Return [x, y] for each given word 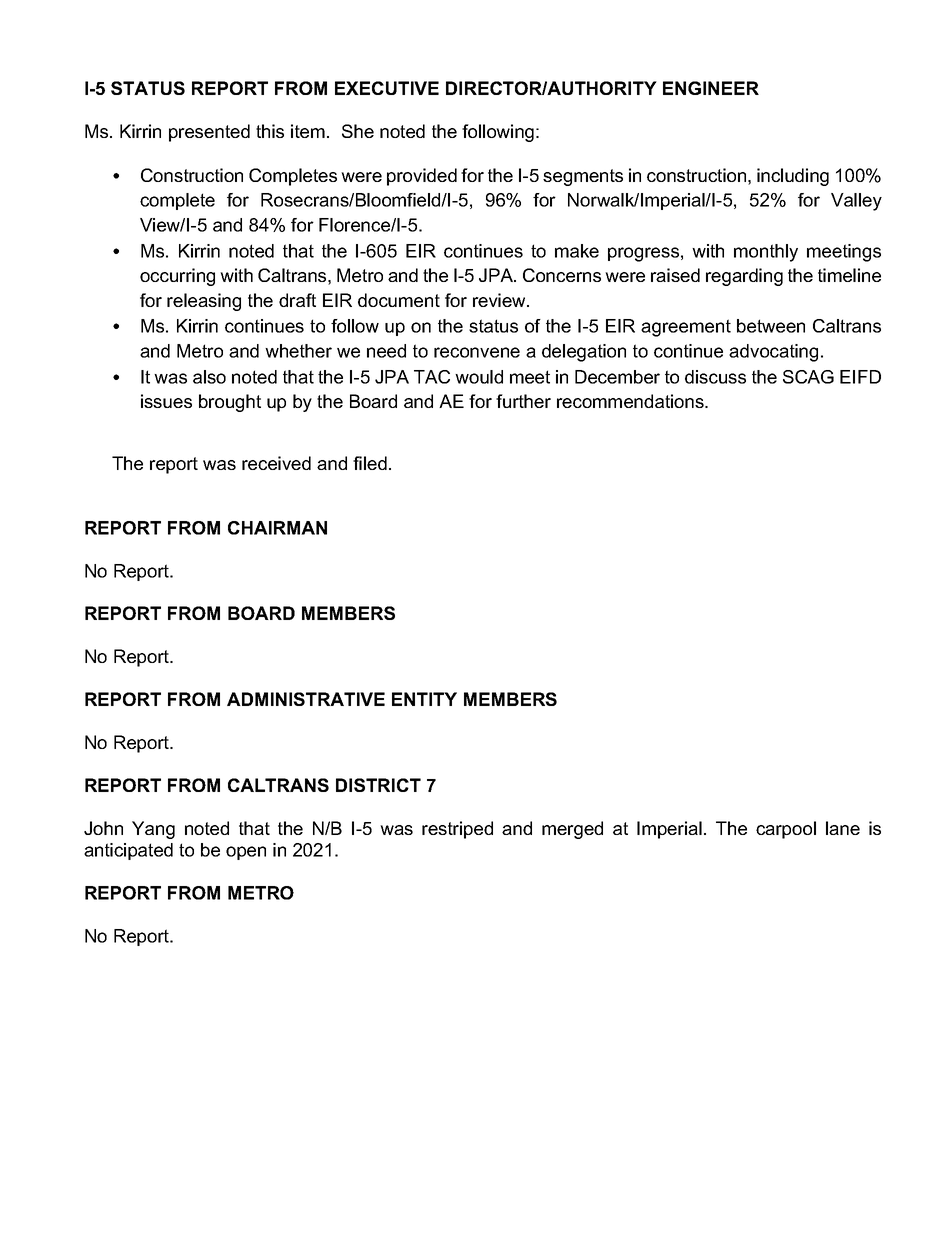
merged [572, 830]
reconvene [477, 352]
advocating [773, 353]
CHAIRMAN [277, 528]
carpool [786, 830]
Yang [153, 830]
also [209, 377]
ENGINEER [711, 88]
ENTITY [424, 699]
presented [209, 133]
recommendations [631, 401]
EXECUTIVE [387, 88]
